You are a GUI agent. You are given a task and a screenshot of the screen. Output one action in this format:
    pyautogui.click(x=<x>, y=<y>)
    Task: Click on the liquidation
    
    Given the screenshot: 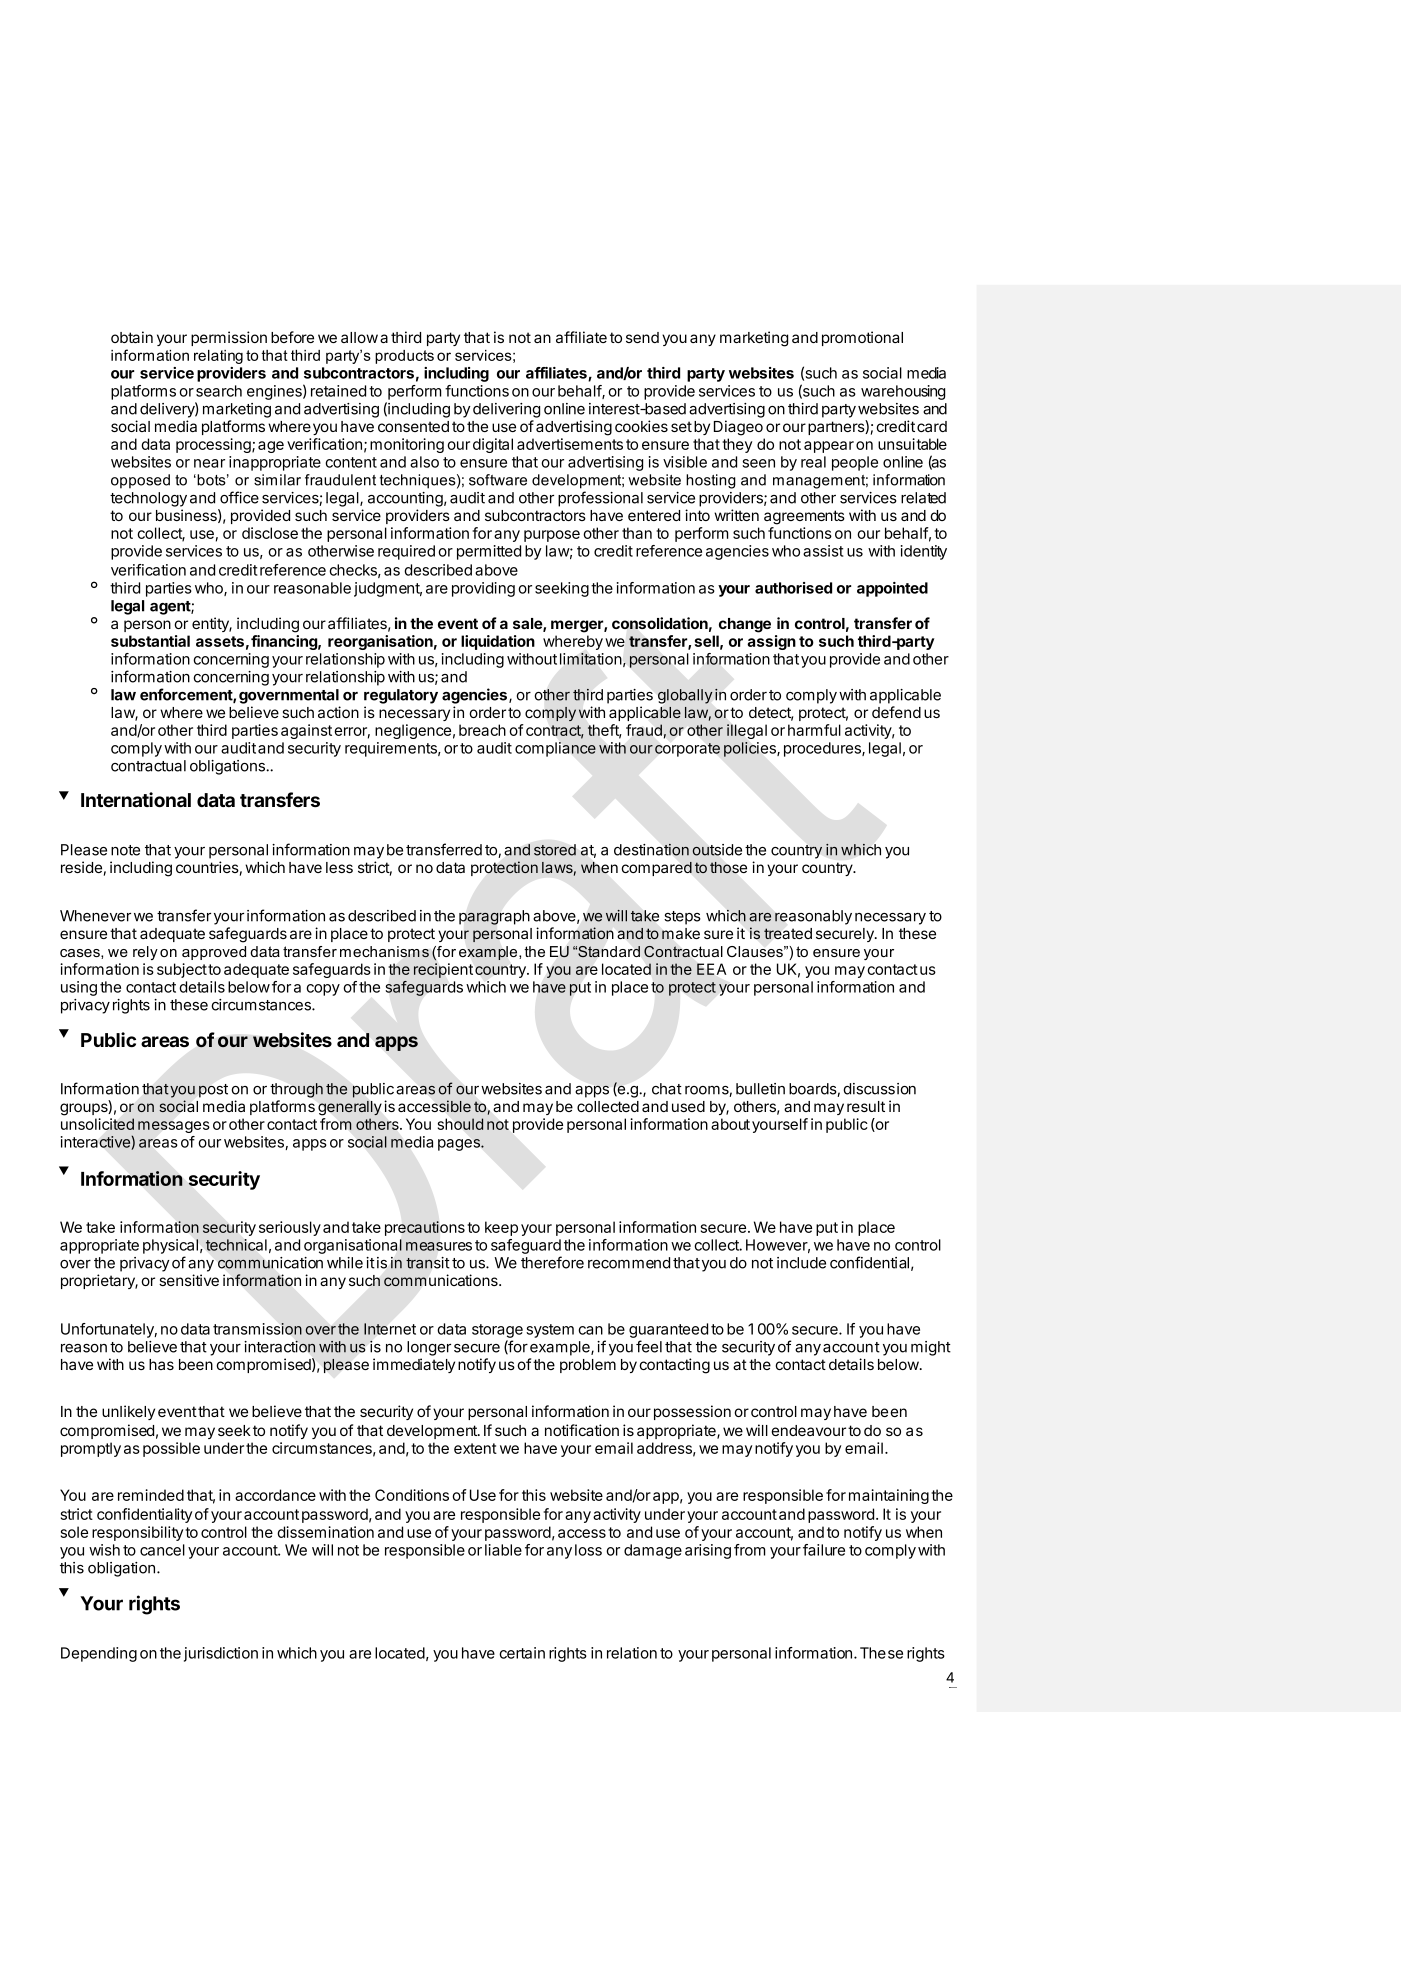 What is the action you would take?
    pyautogui.click(x=498, y=642)
